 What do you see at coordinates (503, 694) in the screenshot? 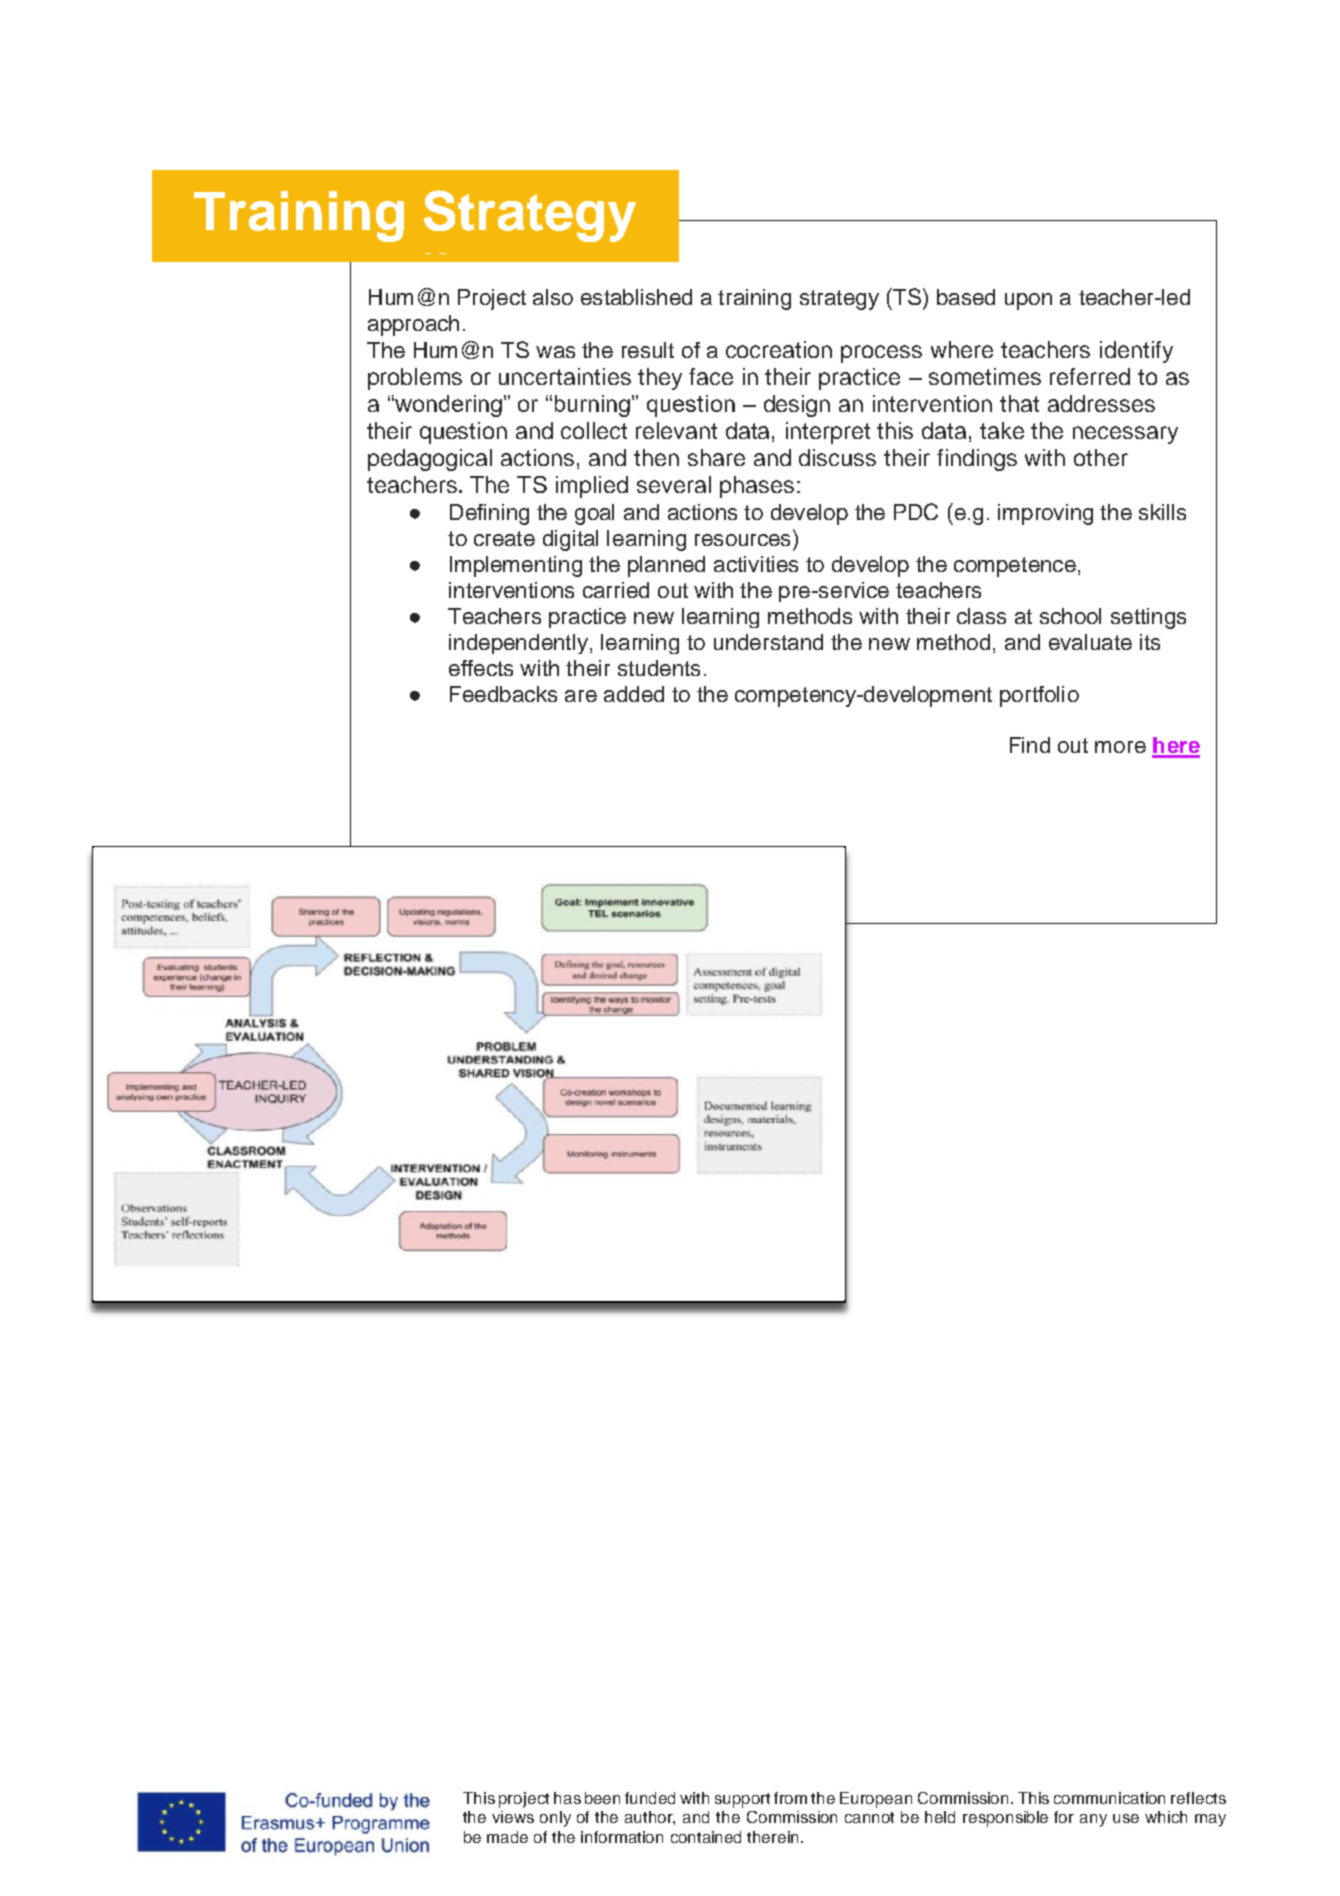
I see `Feedbacks` at bounding box center [503, 694].
